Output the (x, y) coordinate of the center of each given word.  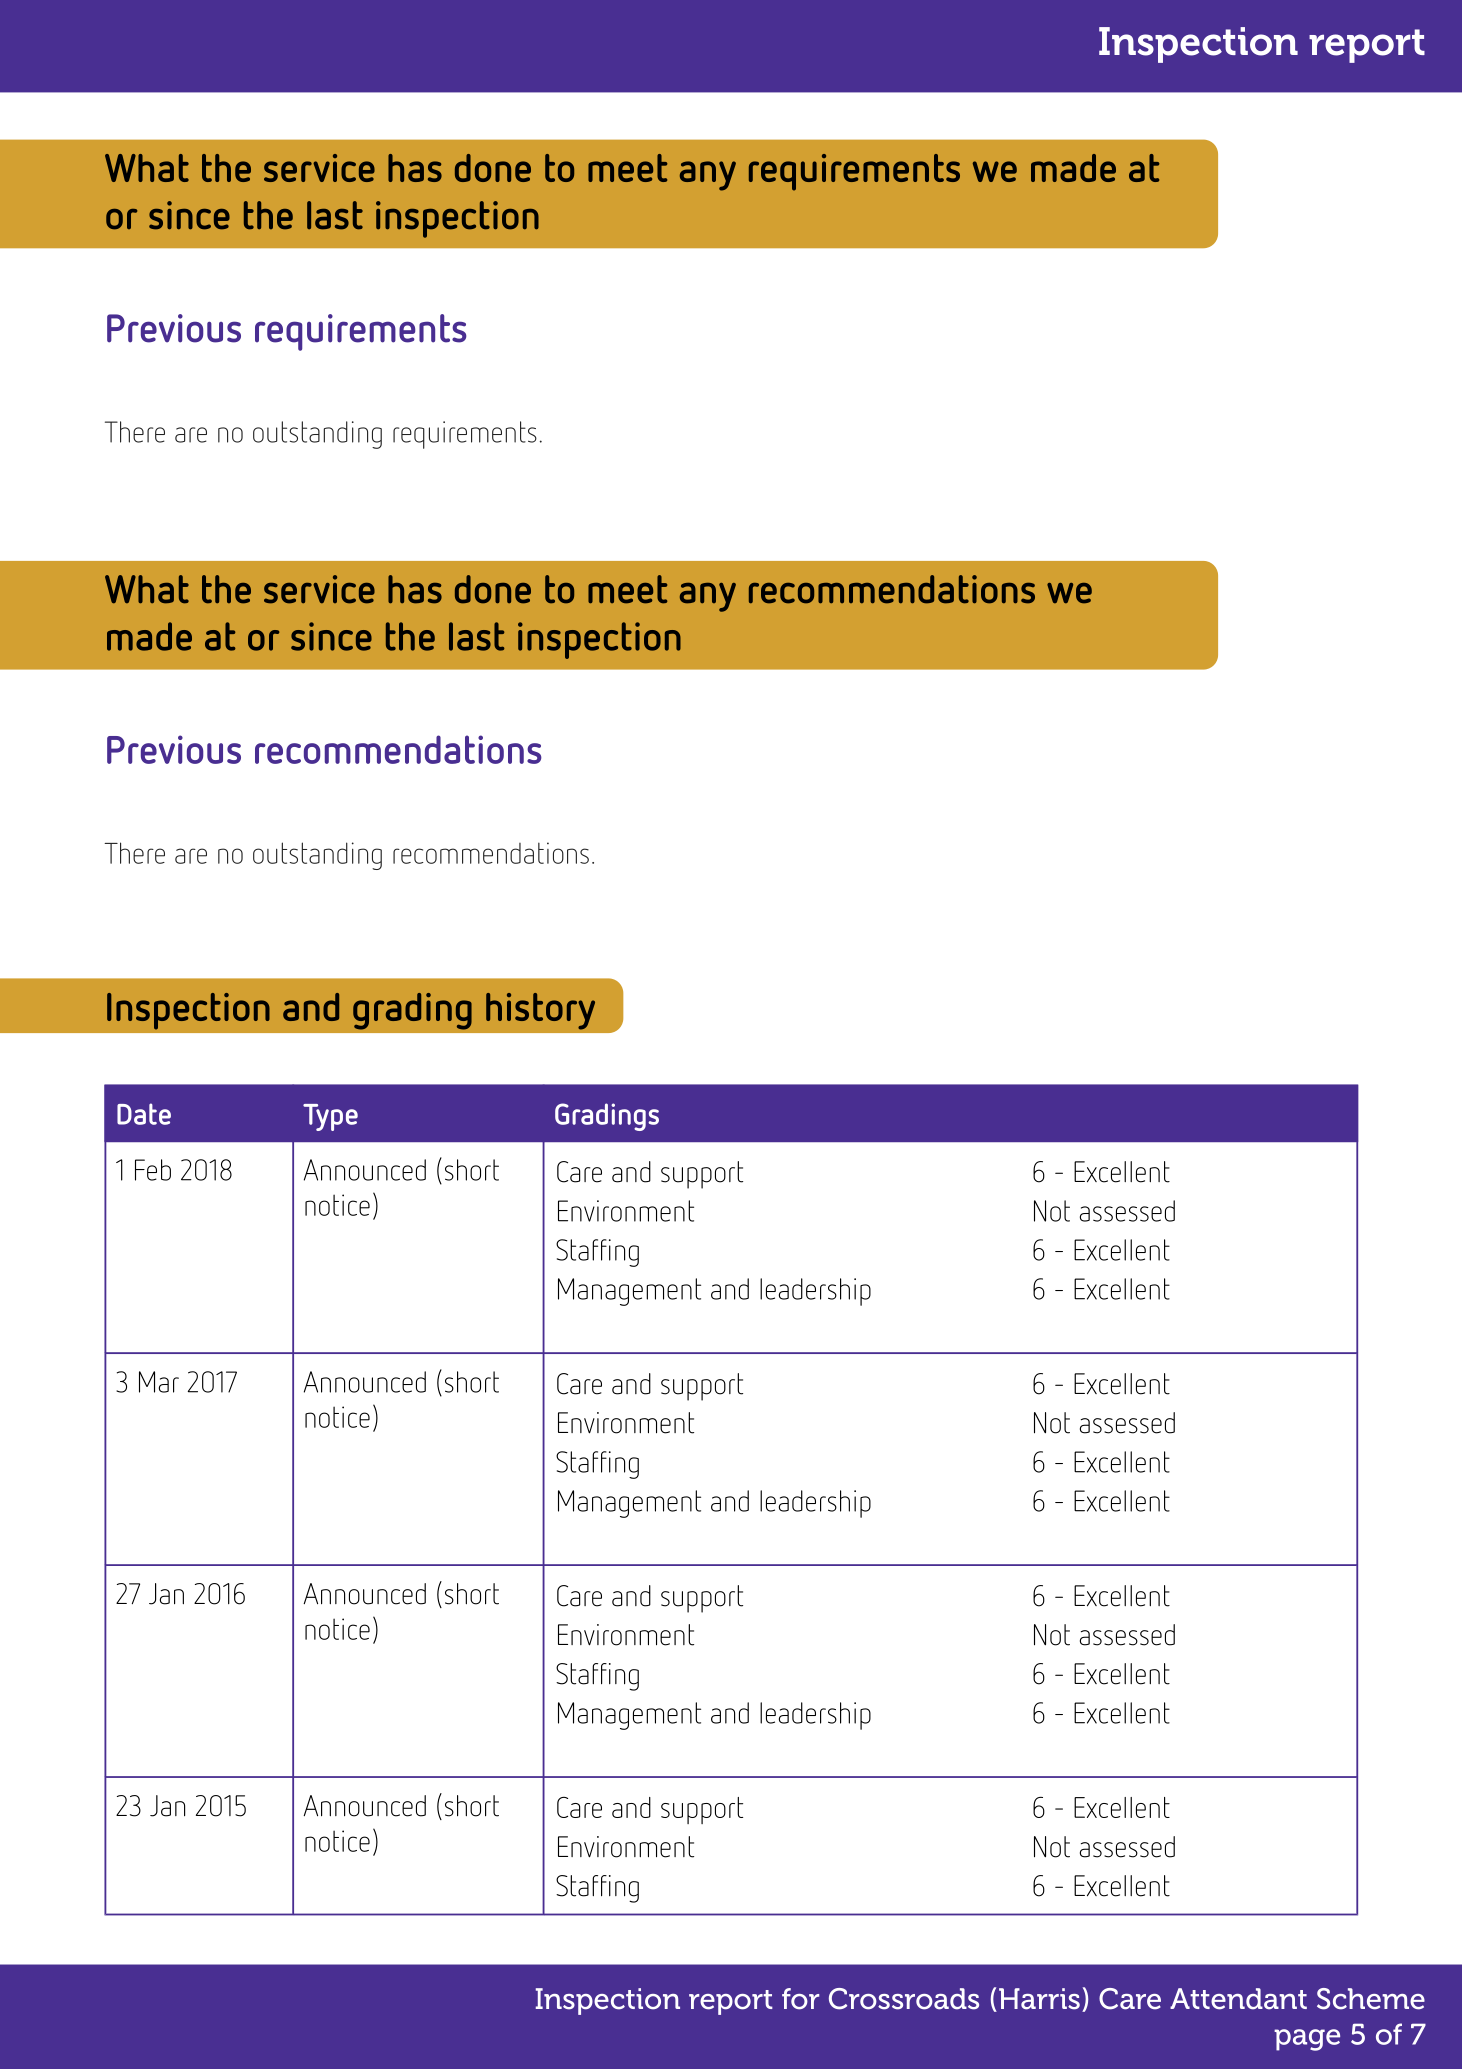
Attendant (1238, 1999)
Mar (159, 1382)
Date (144, 1114)
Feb (153, 1170)
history (540, 1011)
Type (330, 1117)
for (800, 1999)
